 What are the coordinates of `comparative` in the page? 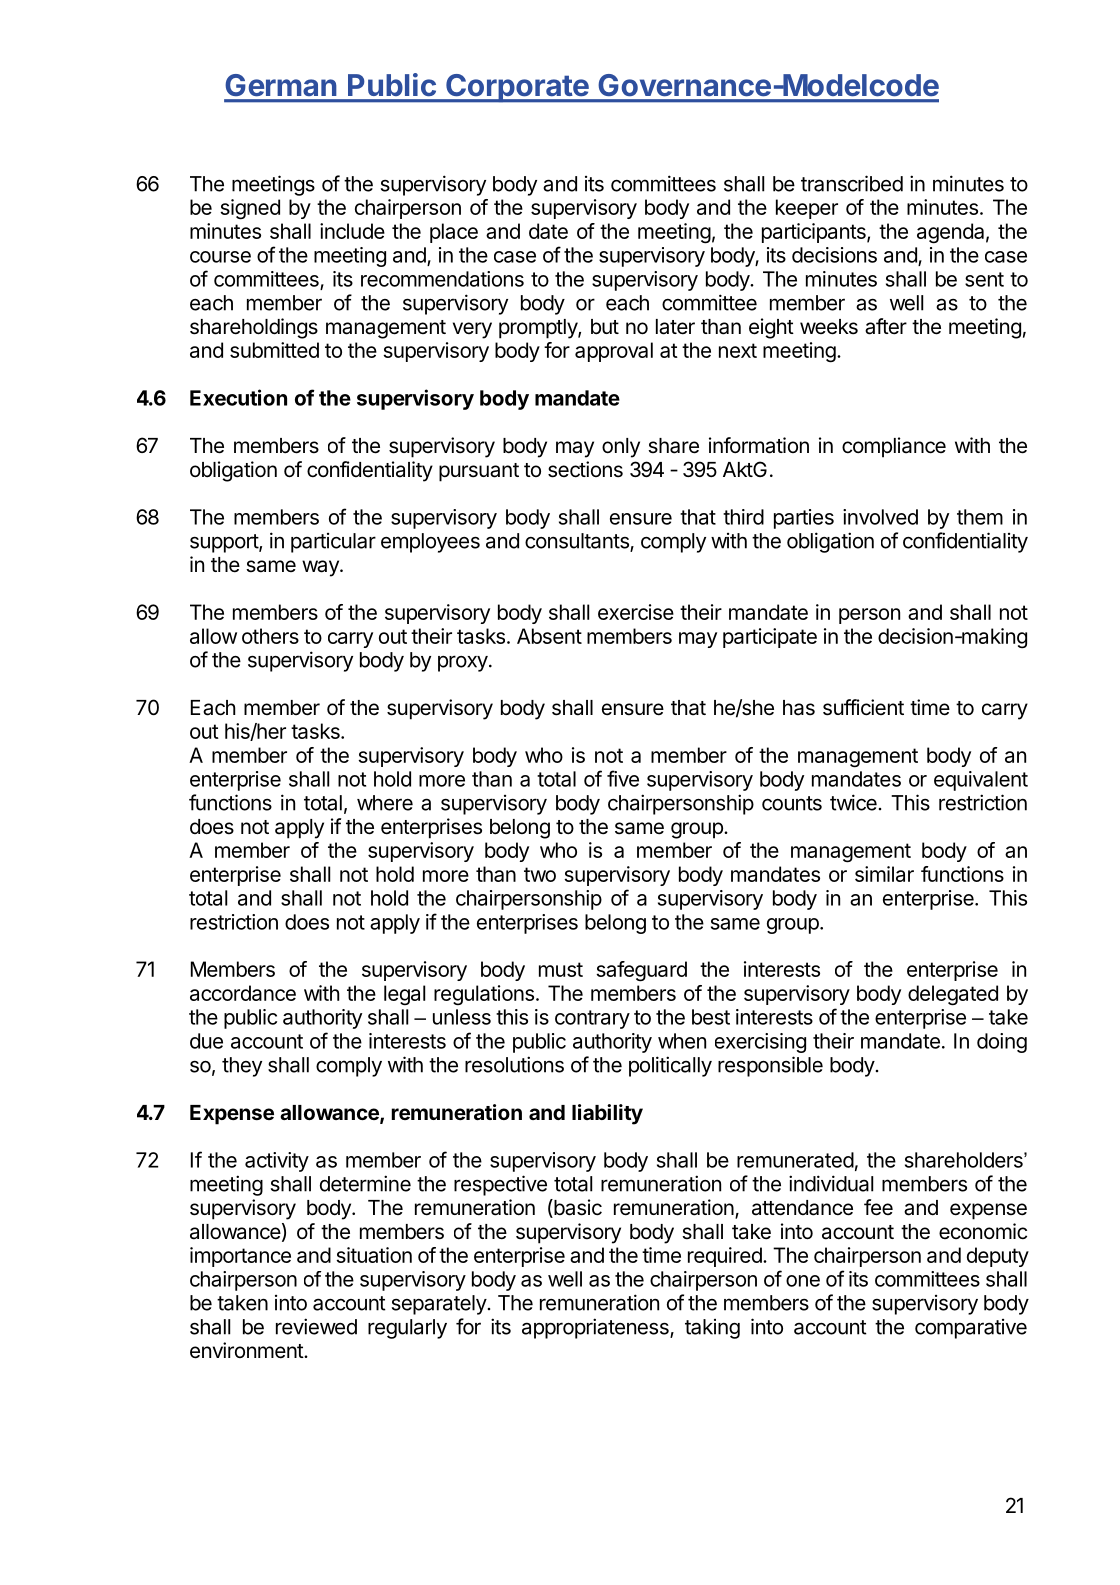 It's located at (971, 1329).
